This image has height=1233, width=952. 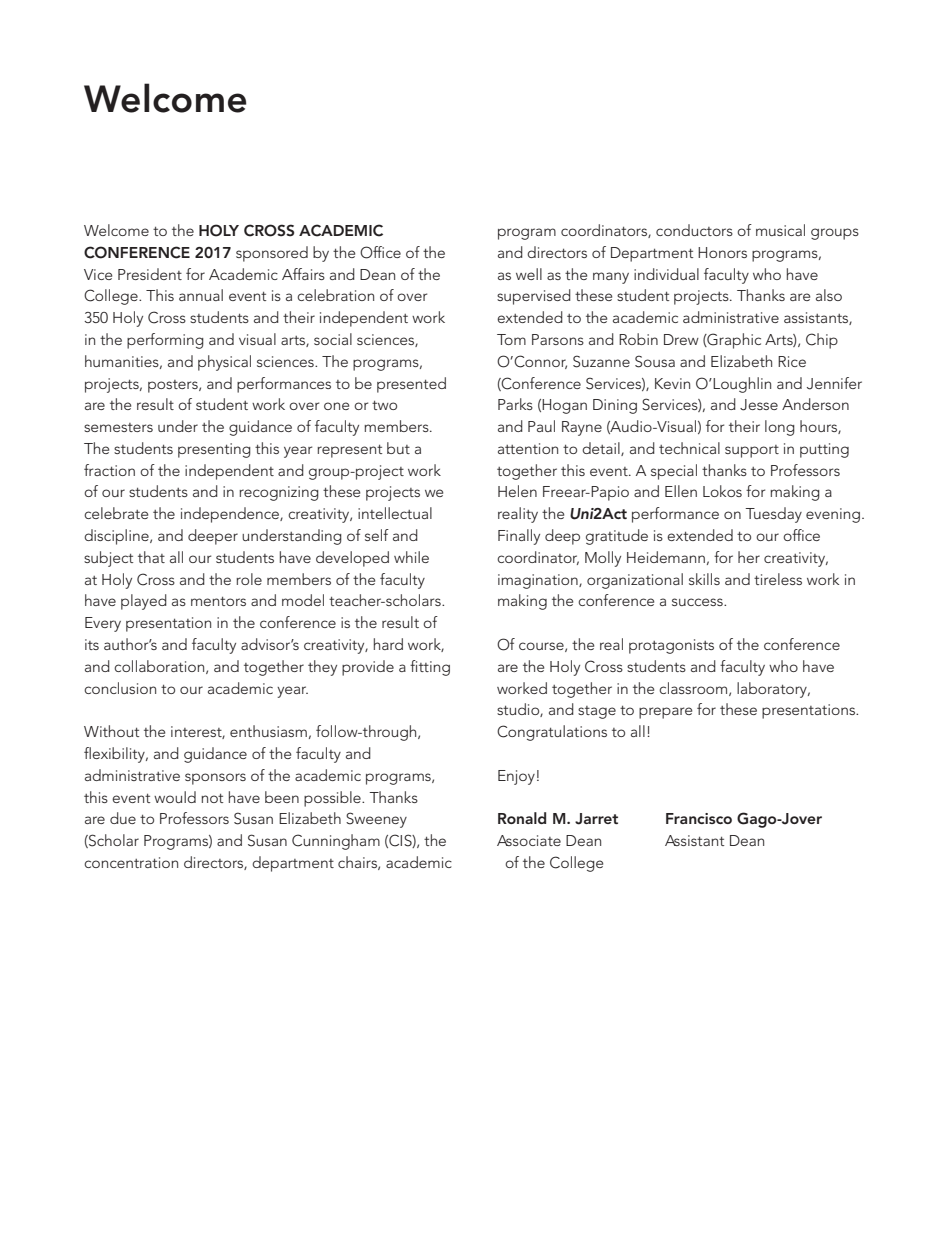 What do you see at coordinates (224, 363) in the image?
I see `physical` at bounding box center [224, 363].
